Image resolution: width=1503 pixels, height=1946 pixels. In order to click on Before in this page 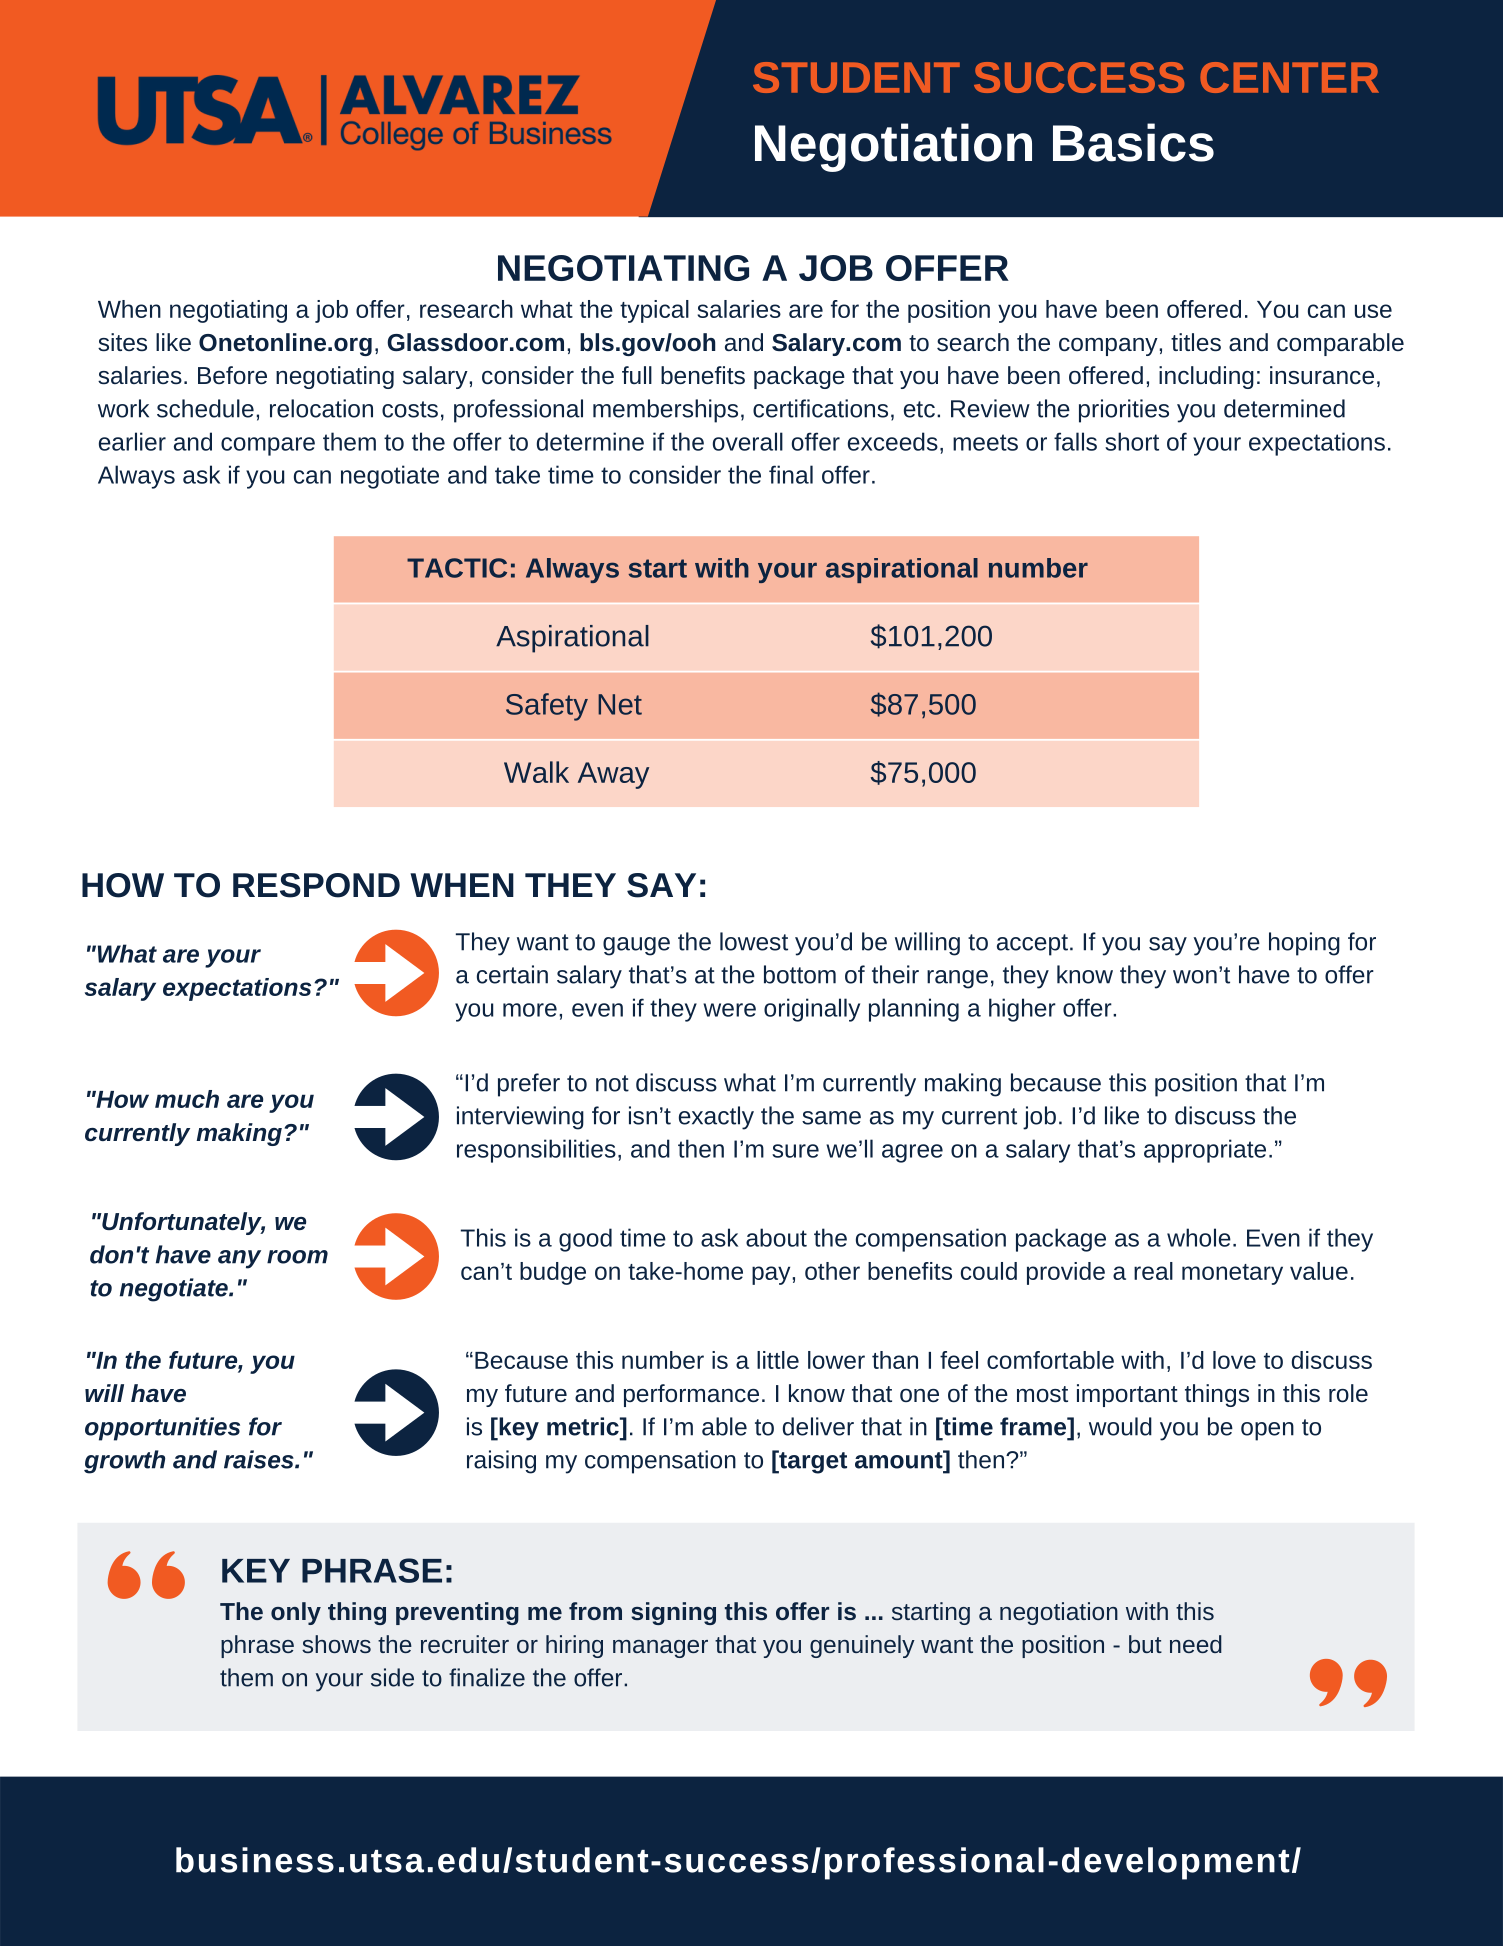, I will do `click(232, 375)`.
